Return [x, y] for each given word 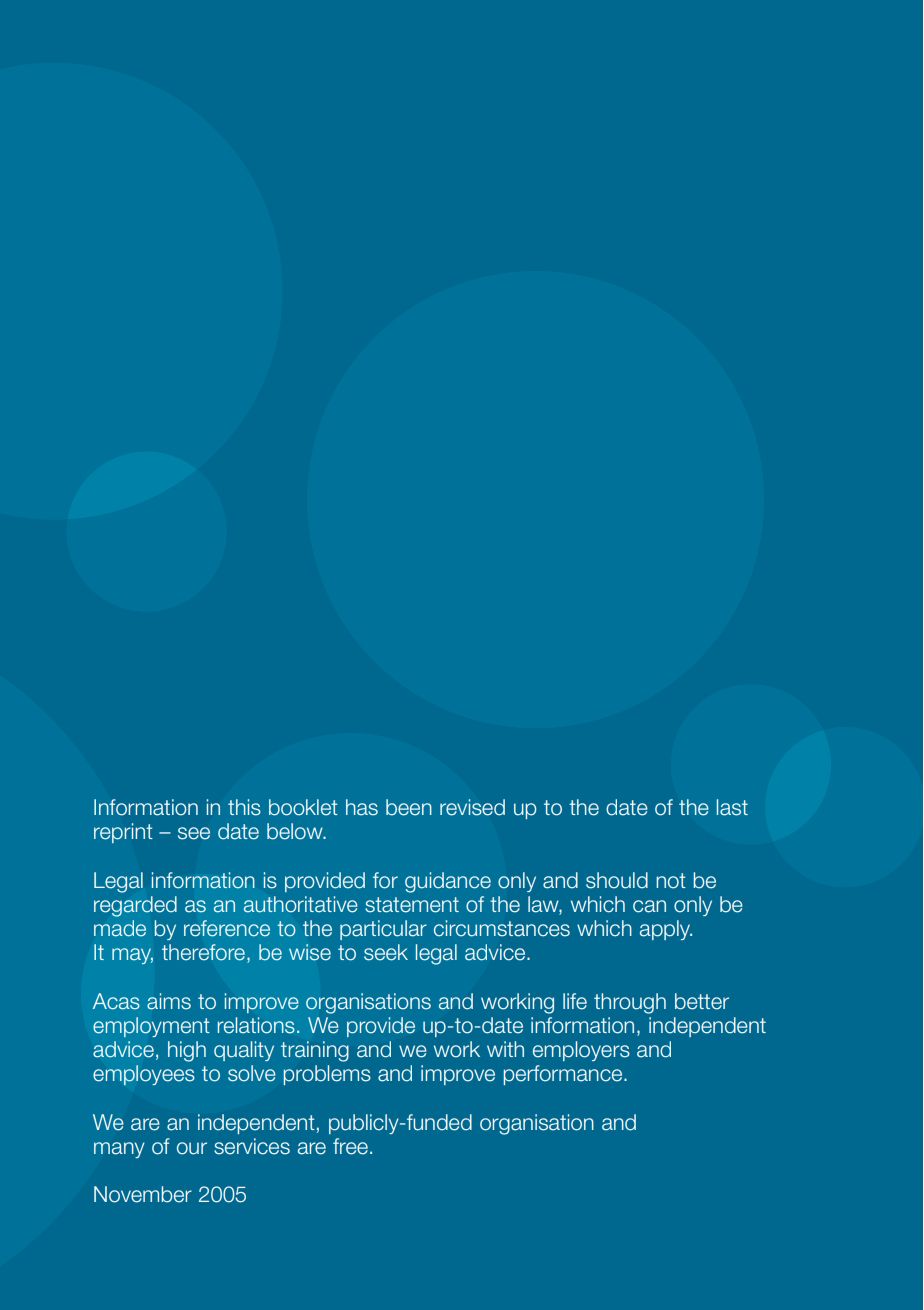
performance [564, 1075]
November [143, 1194]
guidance [448, 882]
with [505, 1049]
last [732, 807]
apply [666, 930]
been [409, 807]
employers [581, 1051]
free [350, 1146]
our [192, 1148]
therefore [203, 952]
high [187, 1051]
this [244, 807]
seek [386, 952]
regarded [135, 906]
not [671, 881]
